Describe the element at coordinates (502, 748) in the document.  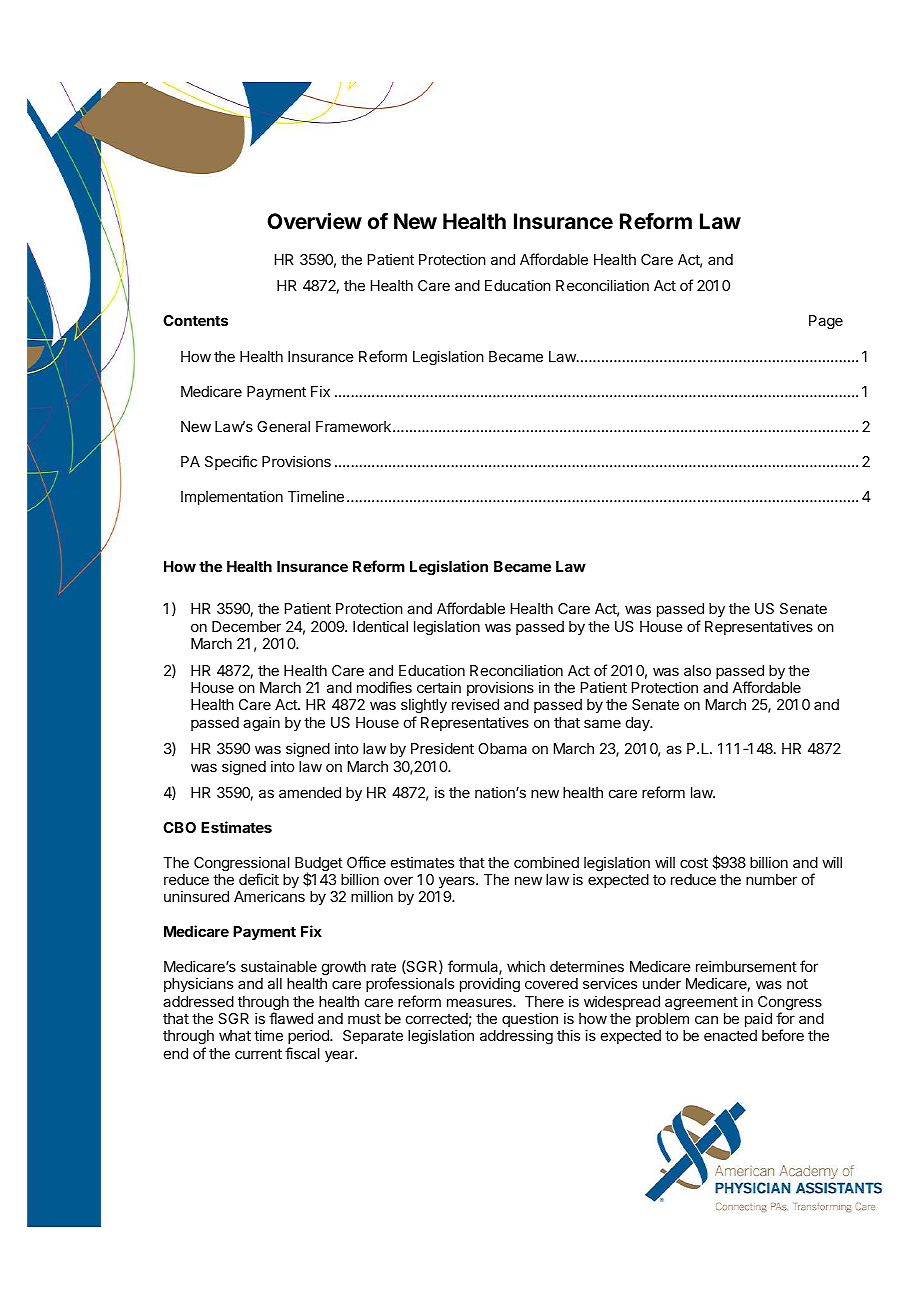
I see `Obama` at that location.
